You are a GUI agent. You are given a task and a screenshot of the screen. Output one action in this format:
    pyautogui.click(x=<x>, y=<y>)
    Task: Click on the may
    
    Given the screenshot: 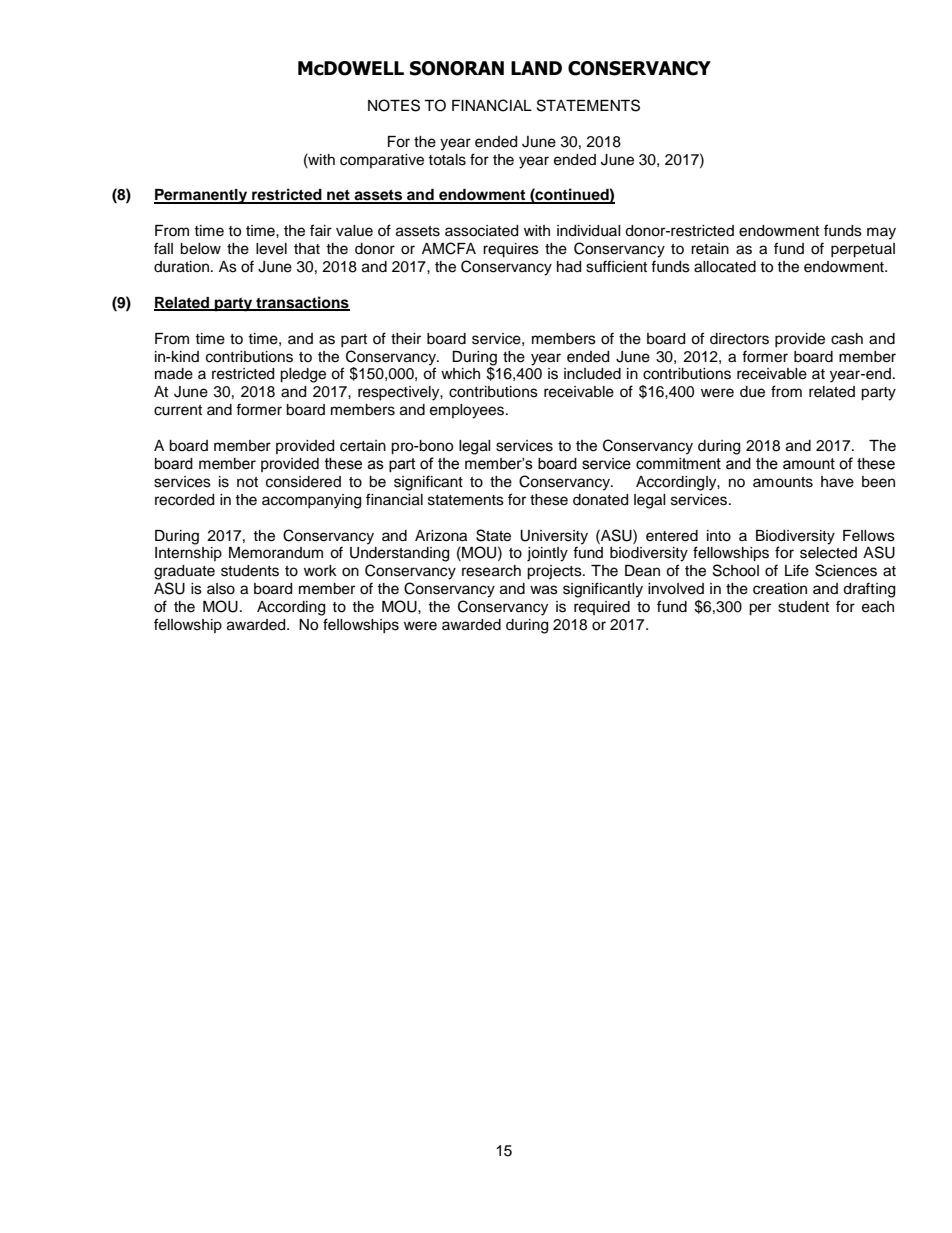 What is the action you would take?
    pyautogui.click(x=881, y=233)
